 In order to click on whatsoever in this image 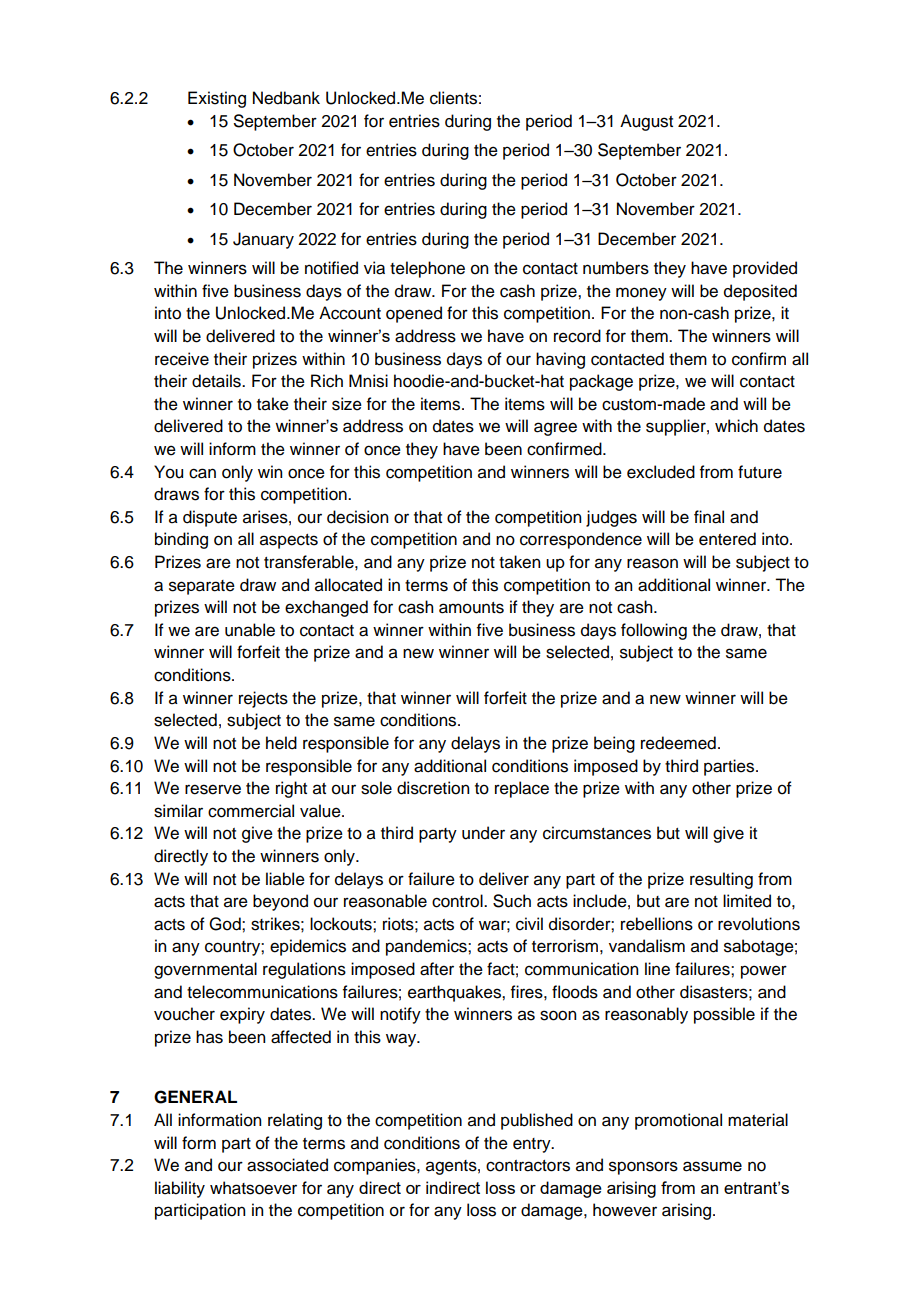, I will do `click(253, 1188)`.
